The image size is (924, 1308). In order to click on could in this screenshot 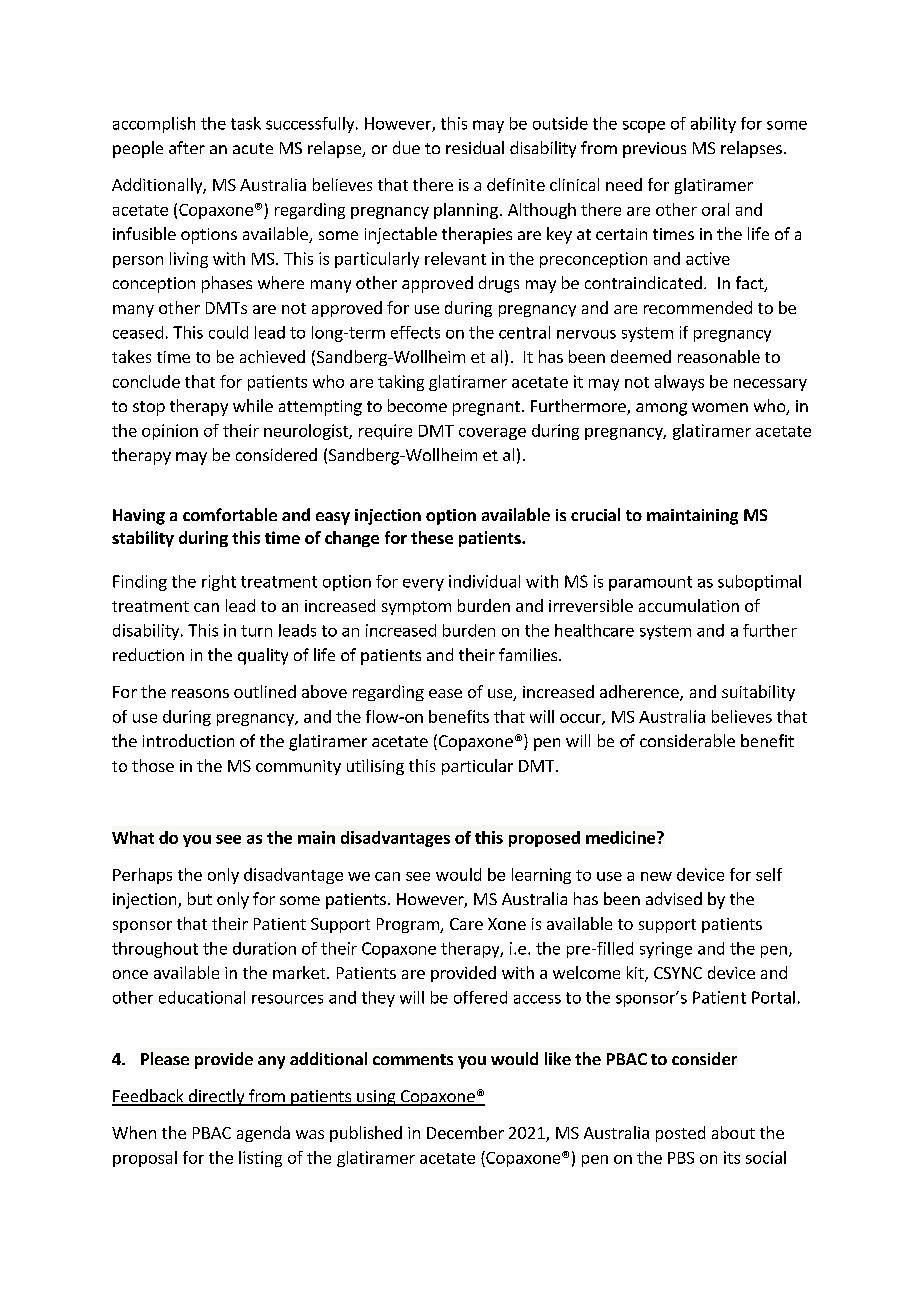, I will do `click(228, 332)`.
